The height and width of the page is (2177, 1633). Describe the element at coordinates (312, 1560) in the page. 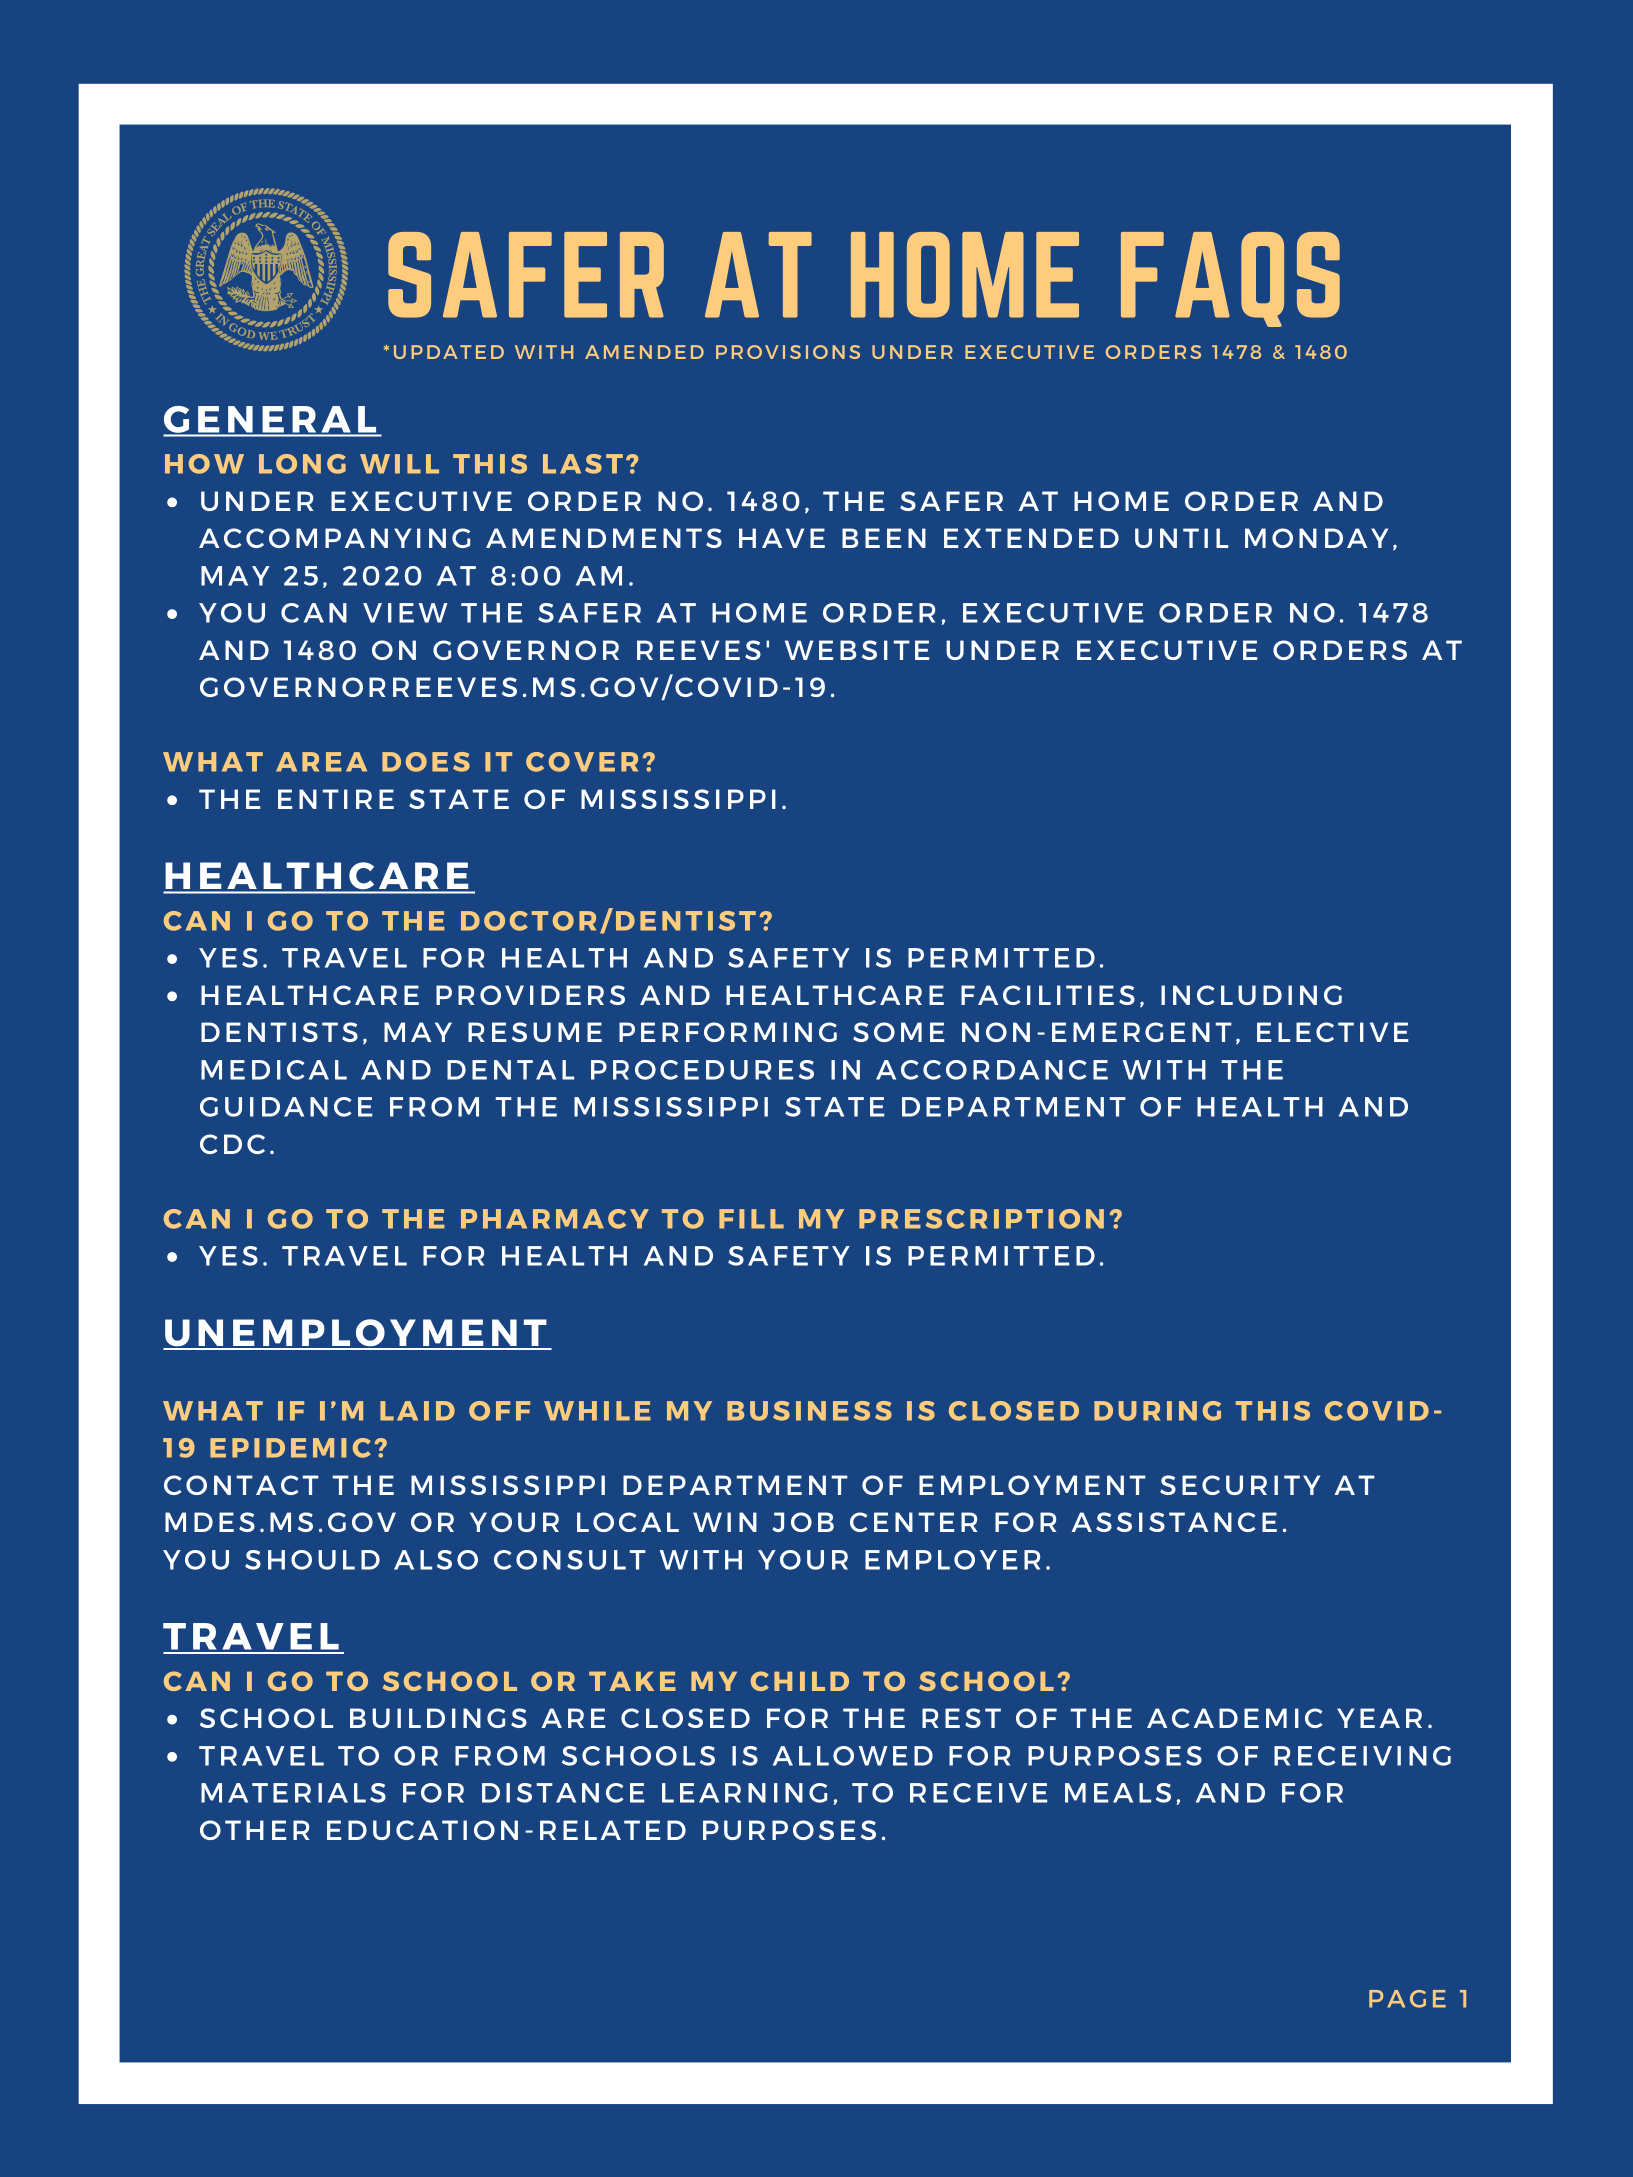

I see `SHOULD` at that location.
